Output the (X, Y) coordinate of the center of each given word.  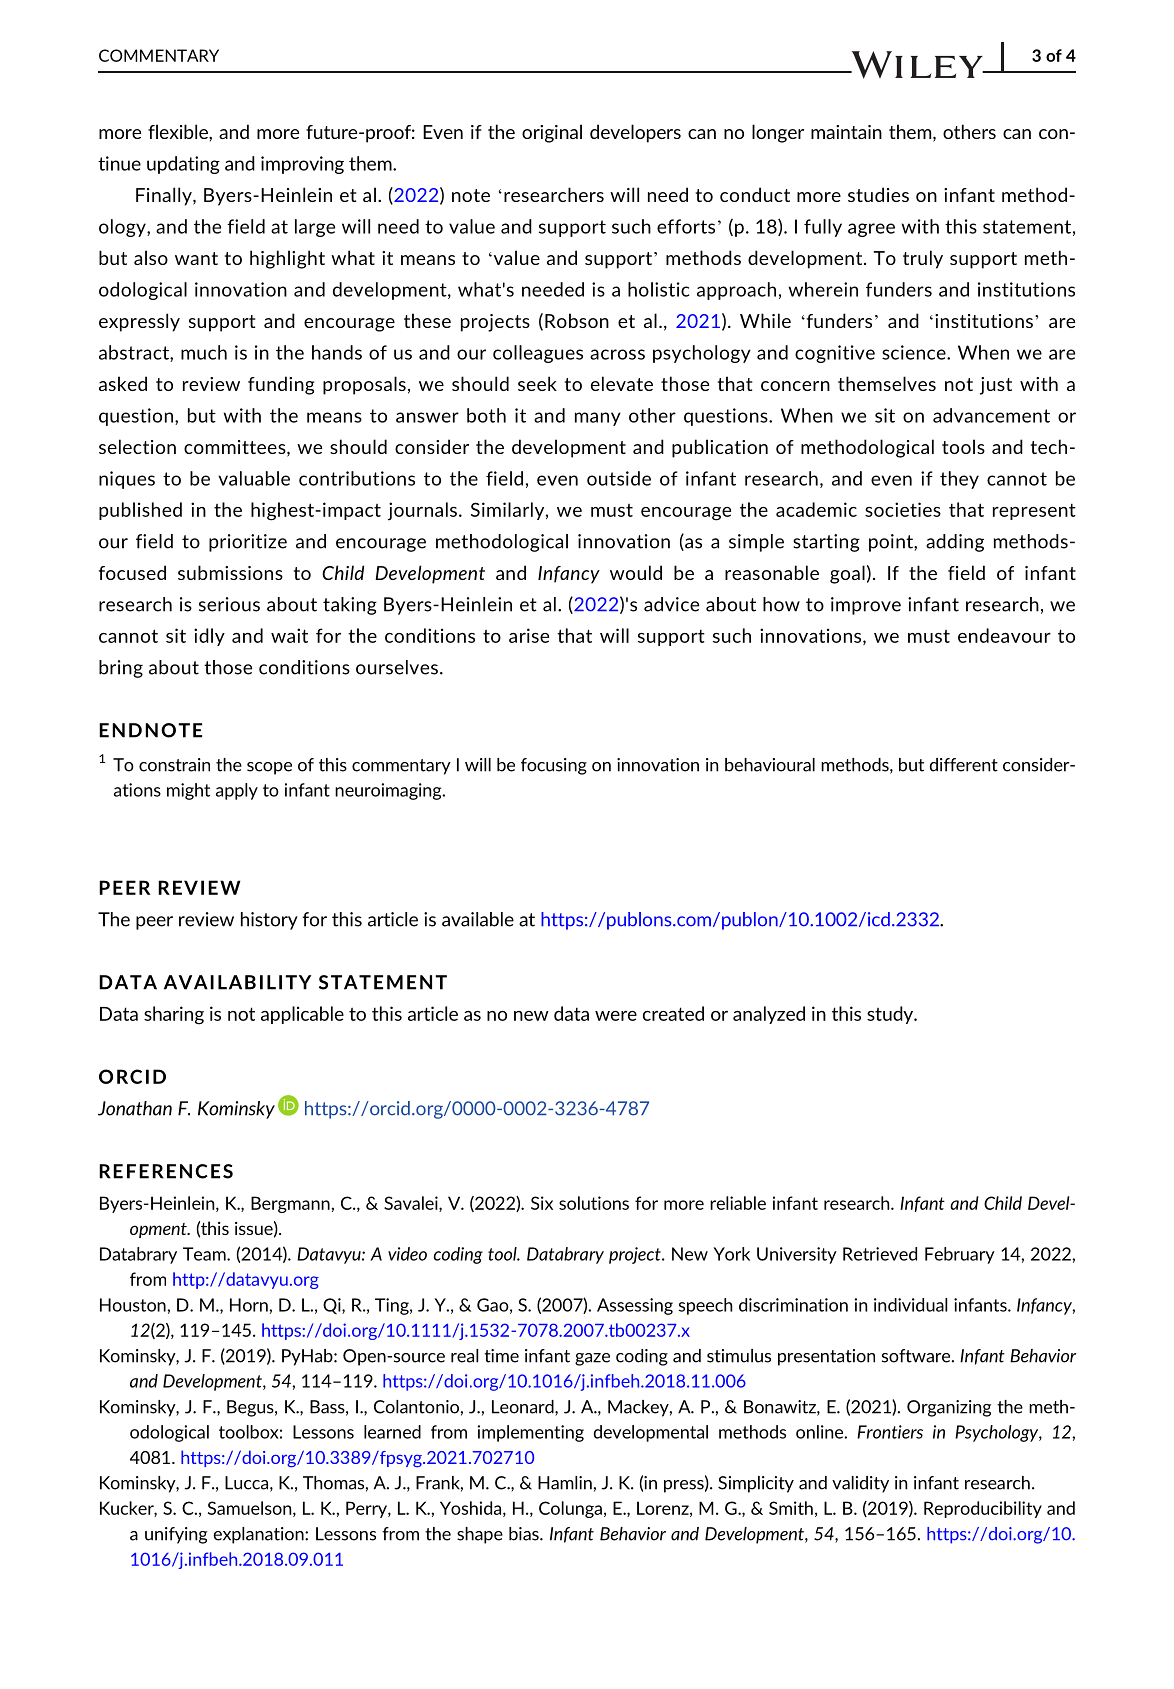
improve (866, 606)
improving (302, 165)
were (616, 1016)
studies (878, 194)
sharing (174, 1015)
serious (229, 604)
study (891, 1015)
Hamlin (565, 1483)
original (552, 133)
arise (529, 635)
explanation (259, 1535)
